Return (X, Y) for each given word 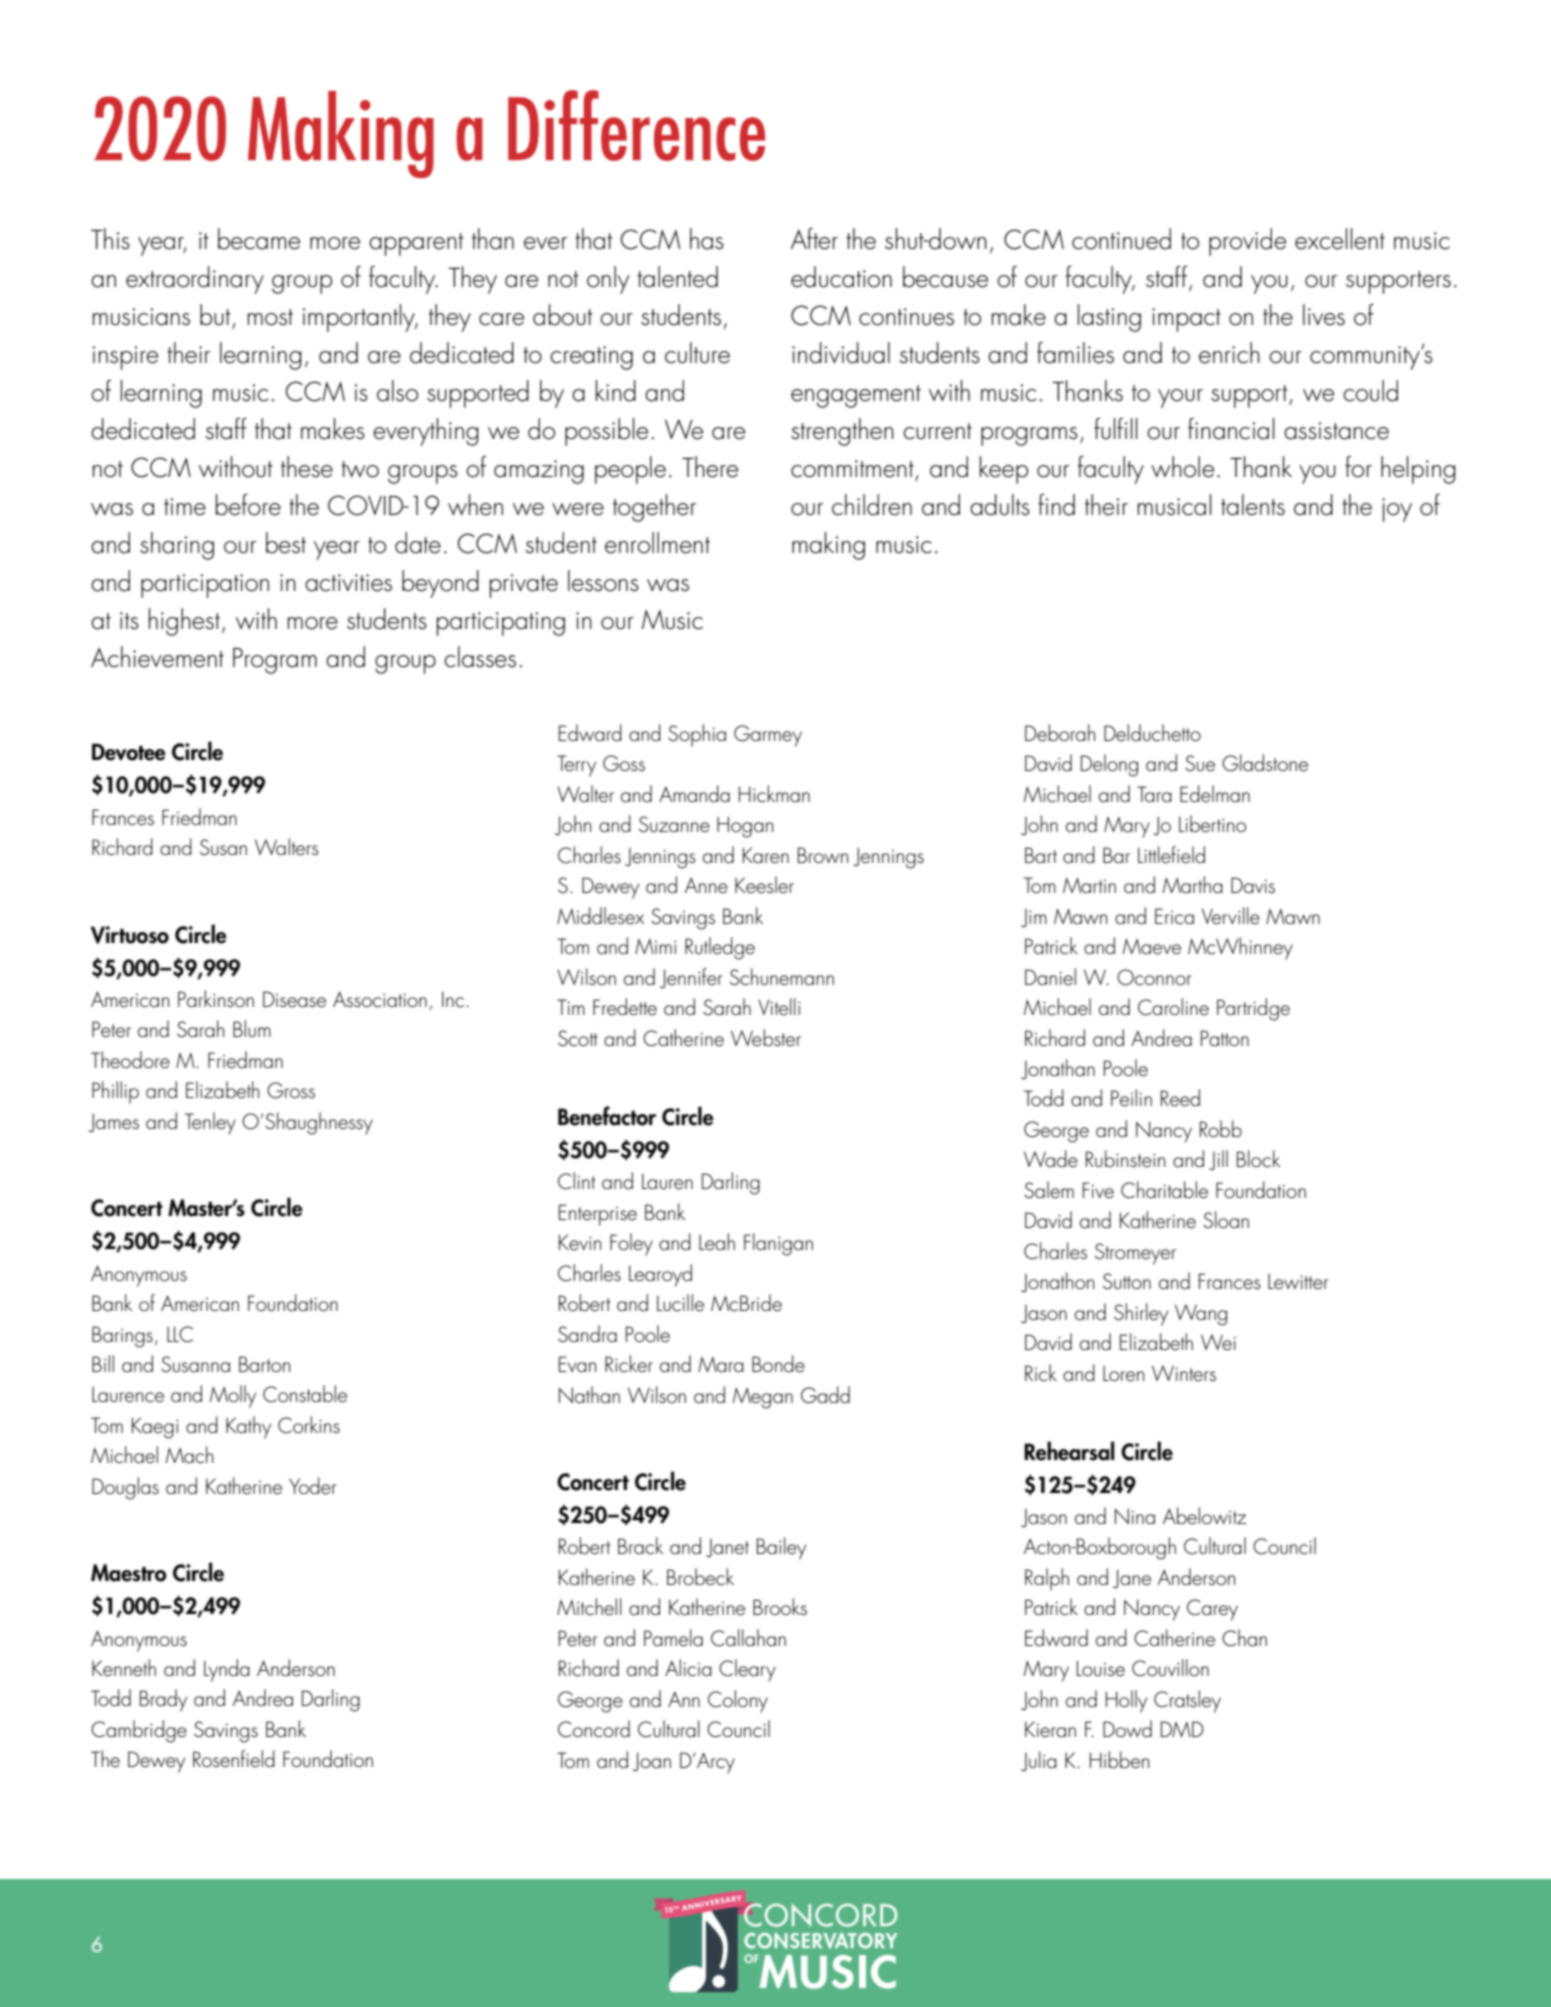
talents (1253, 505)
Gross (291, 1090)
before (248, 505)
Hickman (774, 793)
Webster (766, 1037)
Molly (233, 1396)
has (707, 239)
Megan (763, 1398)
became (259, 239)
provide (1247, 242)
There (710, 467)
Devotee (129, 752)
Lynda (227, 1670)
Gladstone (1265, 763)
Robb (1221, 1128)
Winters (1184, 1373)
